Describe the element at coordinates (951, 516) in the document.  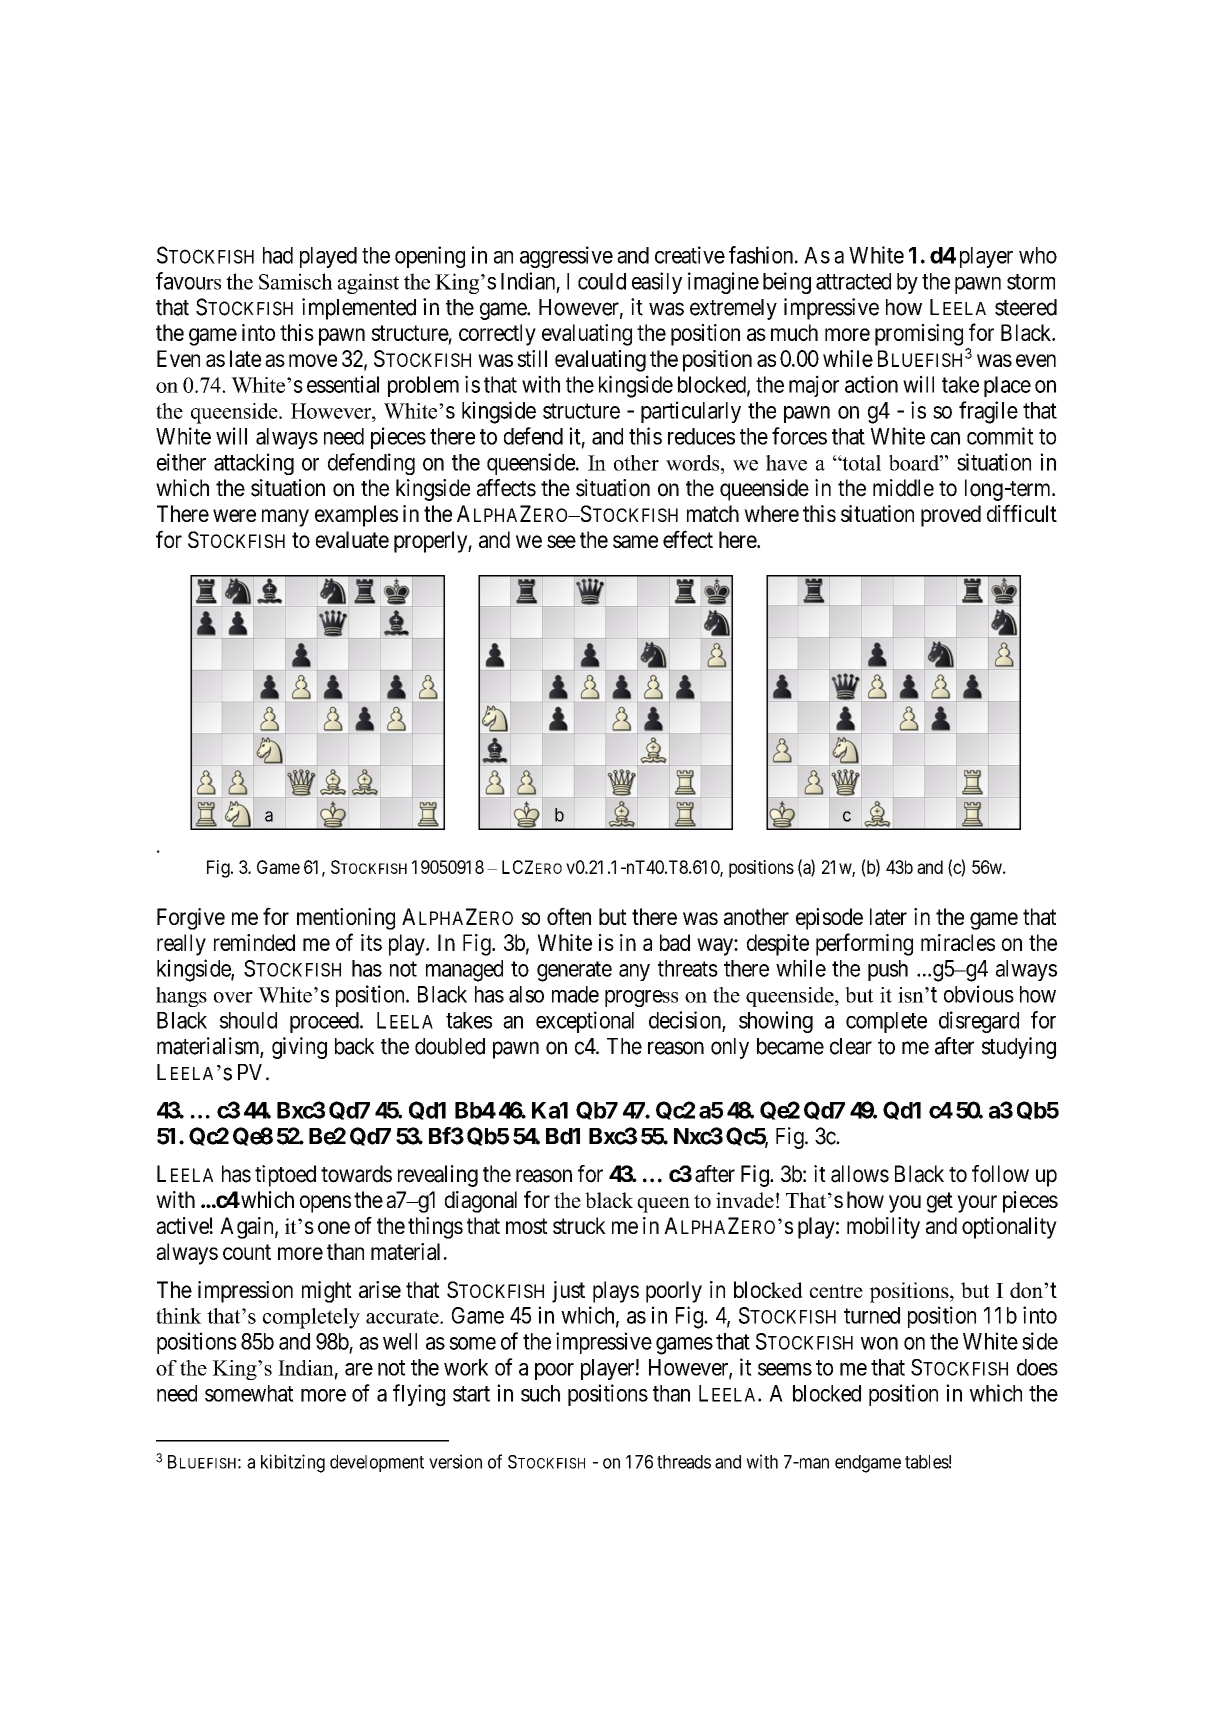
I see `proved` at that location.
